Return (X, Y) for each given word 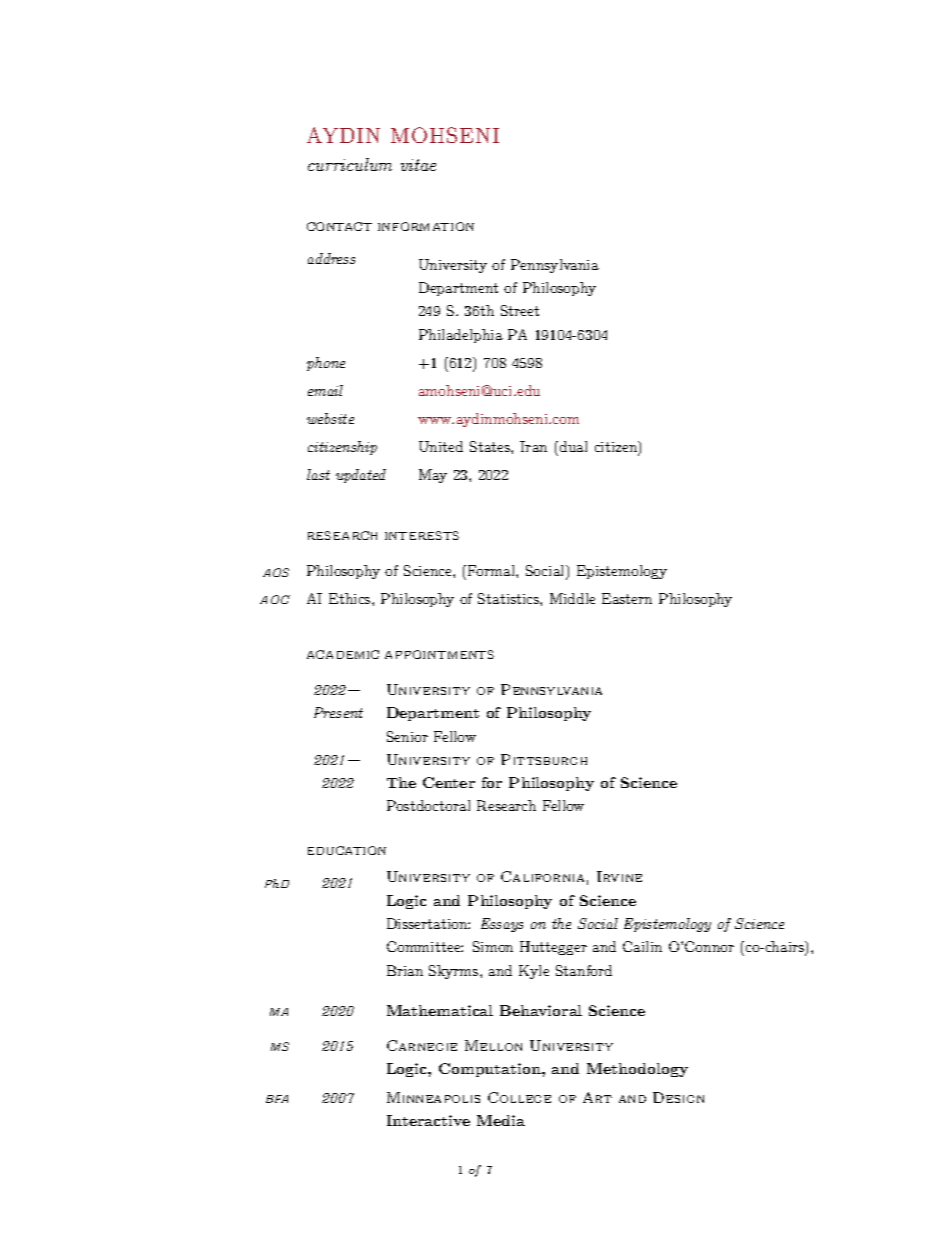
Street (520, 310)
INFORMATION (426, 226)
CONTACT (339, 226)
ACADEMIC (343, 654)
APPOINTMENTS (439, 654)
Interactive (428, 1120)
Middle (572, 598)
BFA (277, 1099)
